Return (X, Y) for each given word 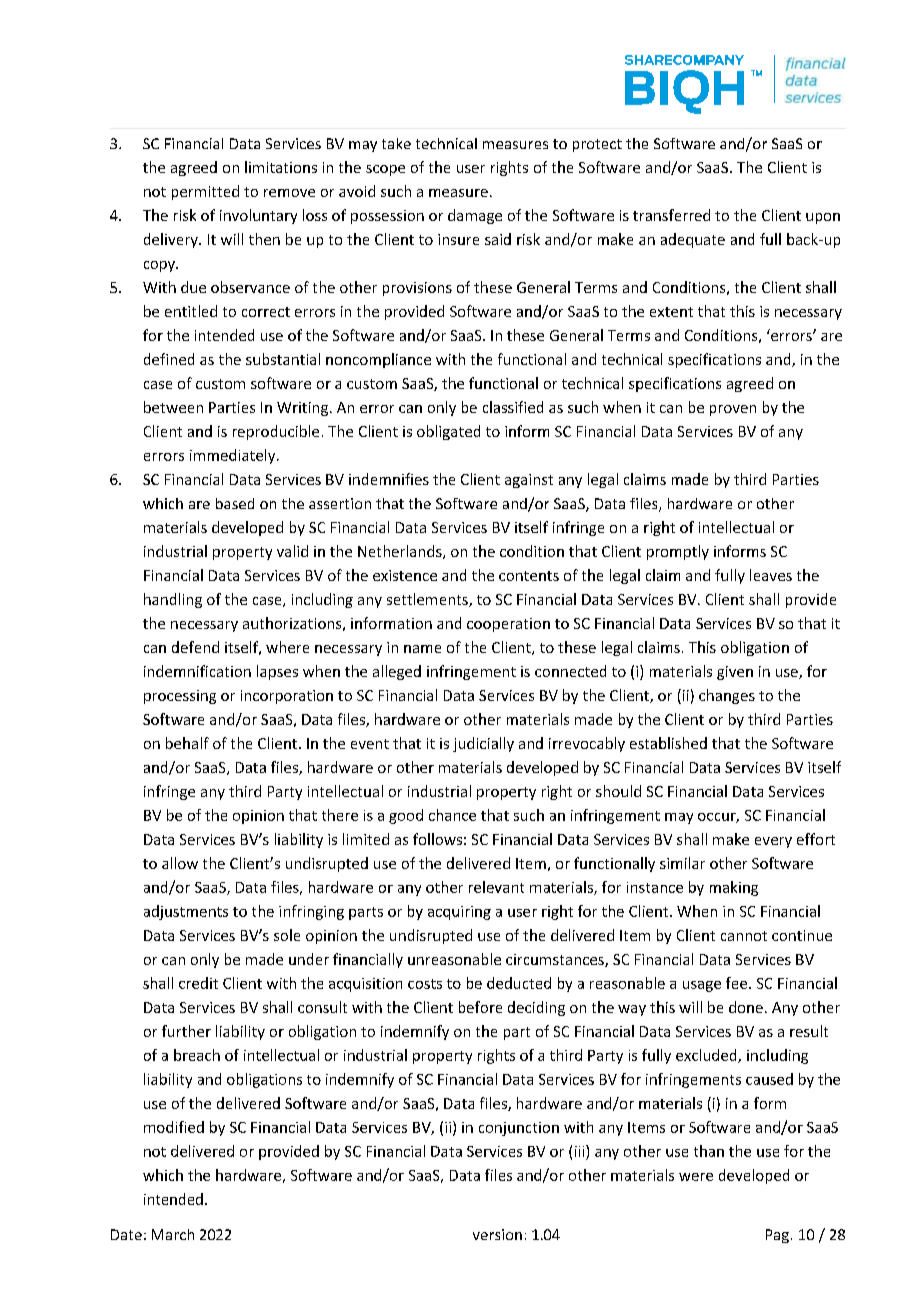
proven (733, 410)
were (696, 1177)
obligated (448, 432)
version (497, 1234)
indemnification (197, 671)
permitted (205, 192)
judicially (483, 744)
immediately (234, 456)
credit (198, 983)
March (173, 1234)
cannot (744, 936)
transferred (671, 215)
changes (727, 696)
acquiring (459, 913)
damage (475, 216)
